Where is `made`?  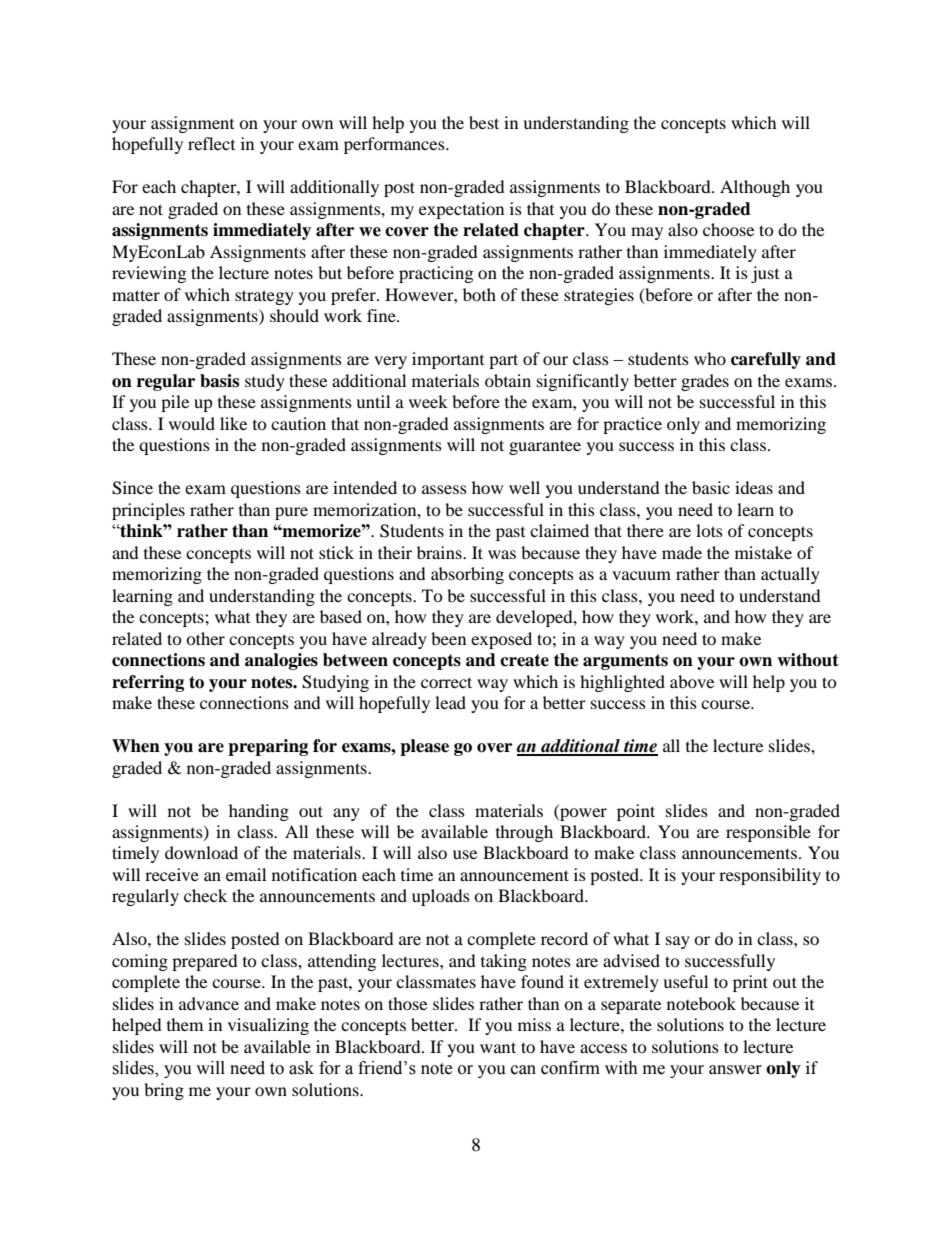 made is located at coordinates (682, 552).
